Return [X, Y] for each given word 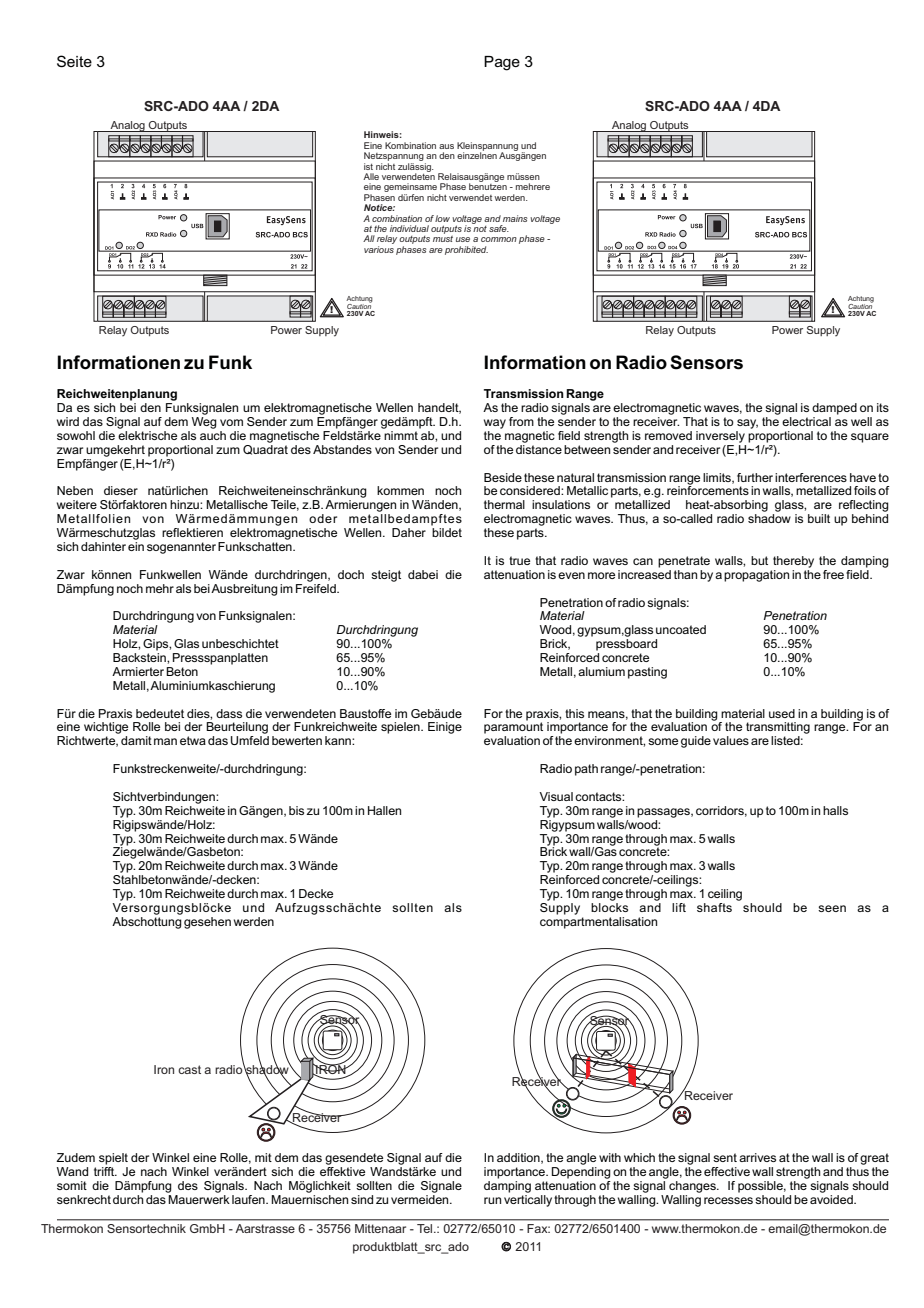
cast [189, 1069]
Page [502, 63]
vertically [528, 1199]
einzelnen [477, 154]
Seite [74, 61]
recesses [728, 1200]
